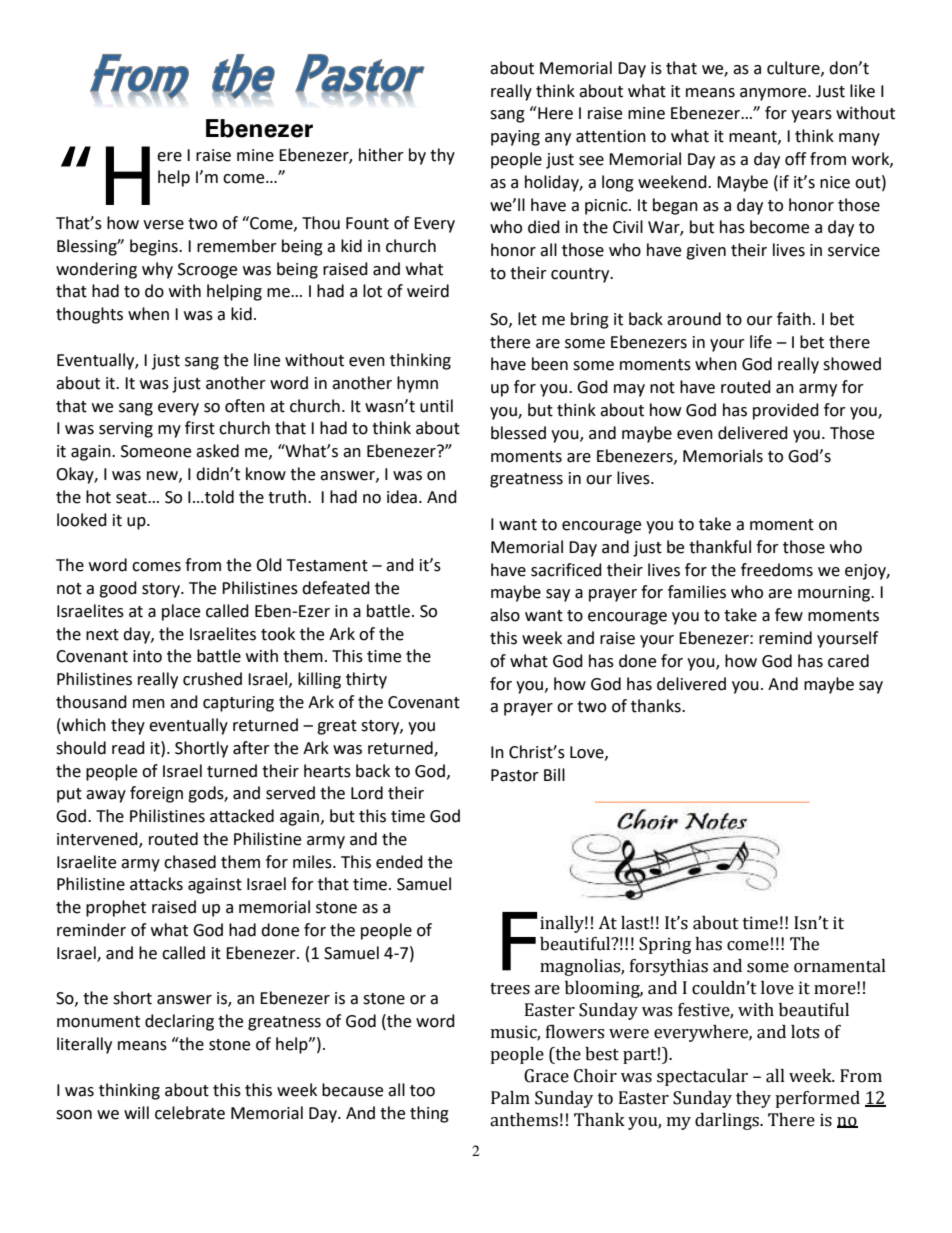 Image resolution: width=952 pixels, height=1233 pixels. Describe the element at coordinates (789, 615) in the screenshot. I see `few` at that location.
